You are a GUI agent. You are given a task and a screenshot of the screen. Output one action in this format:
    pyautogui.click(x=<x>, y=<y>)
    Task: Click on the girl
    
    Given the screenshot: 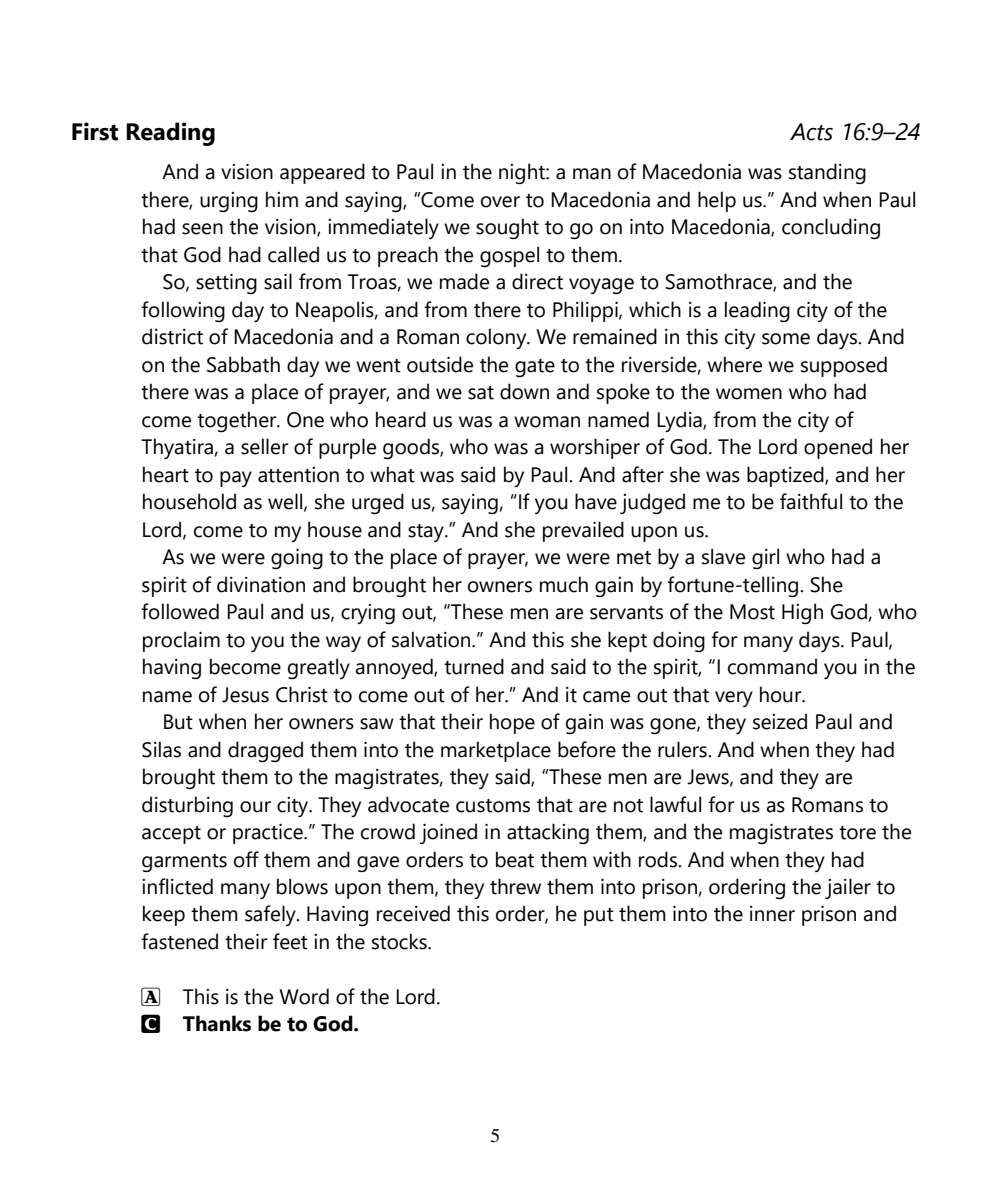 What is the action you would take?
    pyautogui.click(x=765, y=559)
